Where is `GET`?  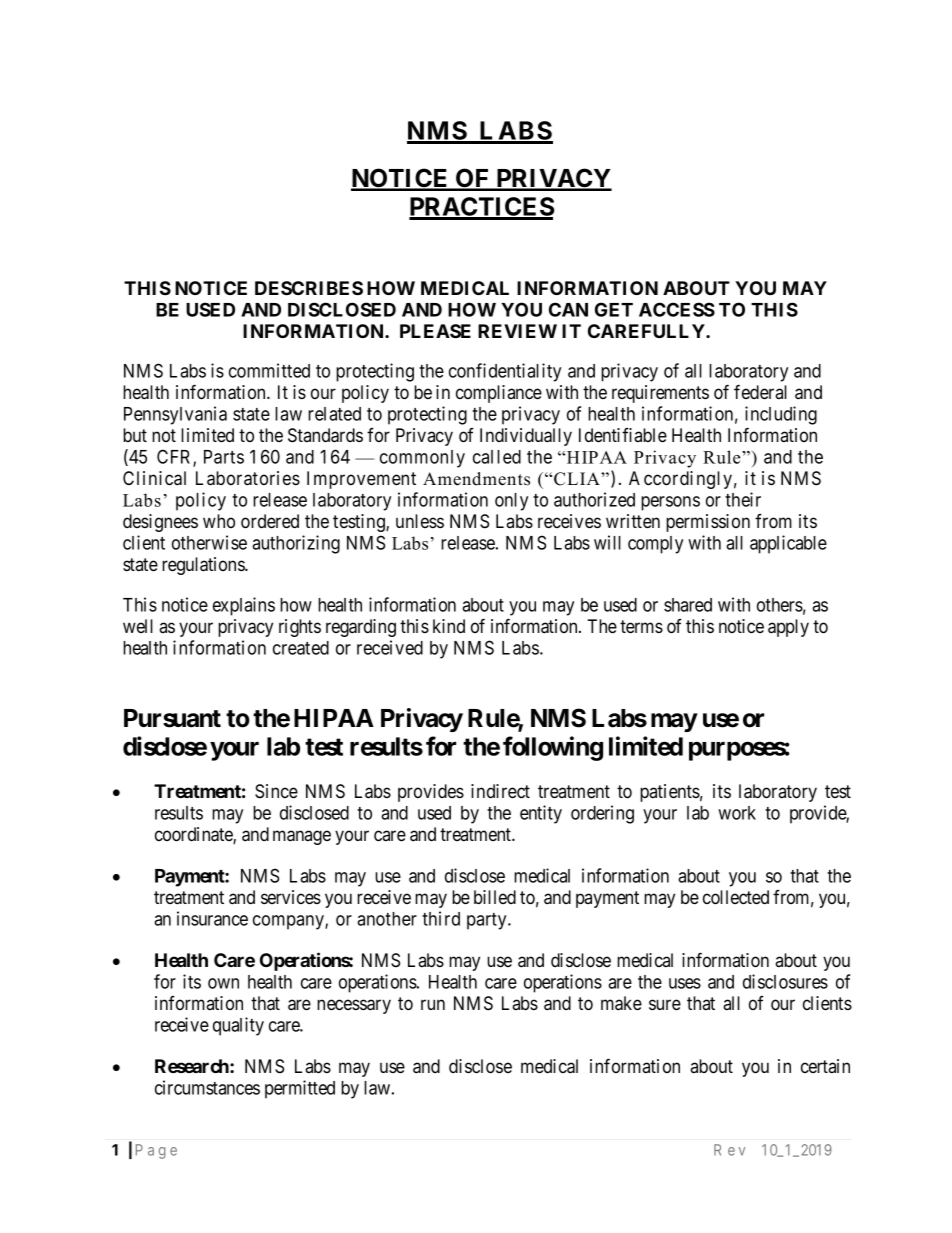
GET is located at coordinates (614, 309).
